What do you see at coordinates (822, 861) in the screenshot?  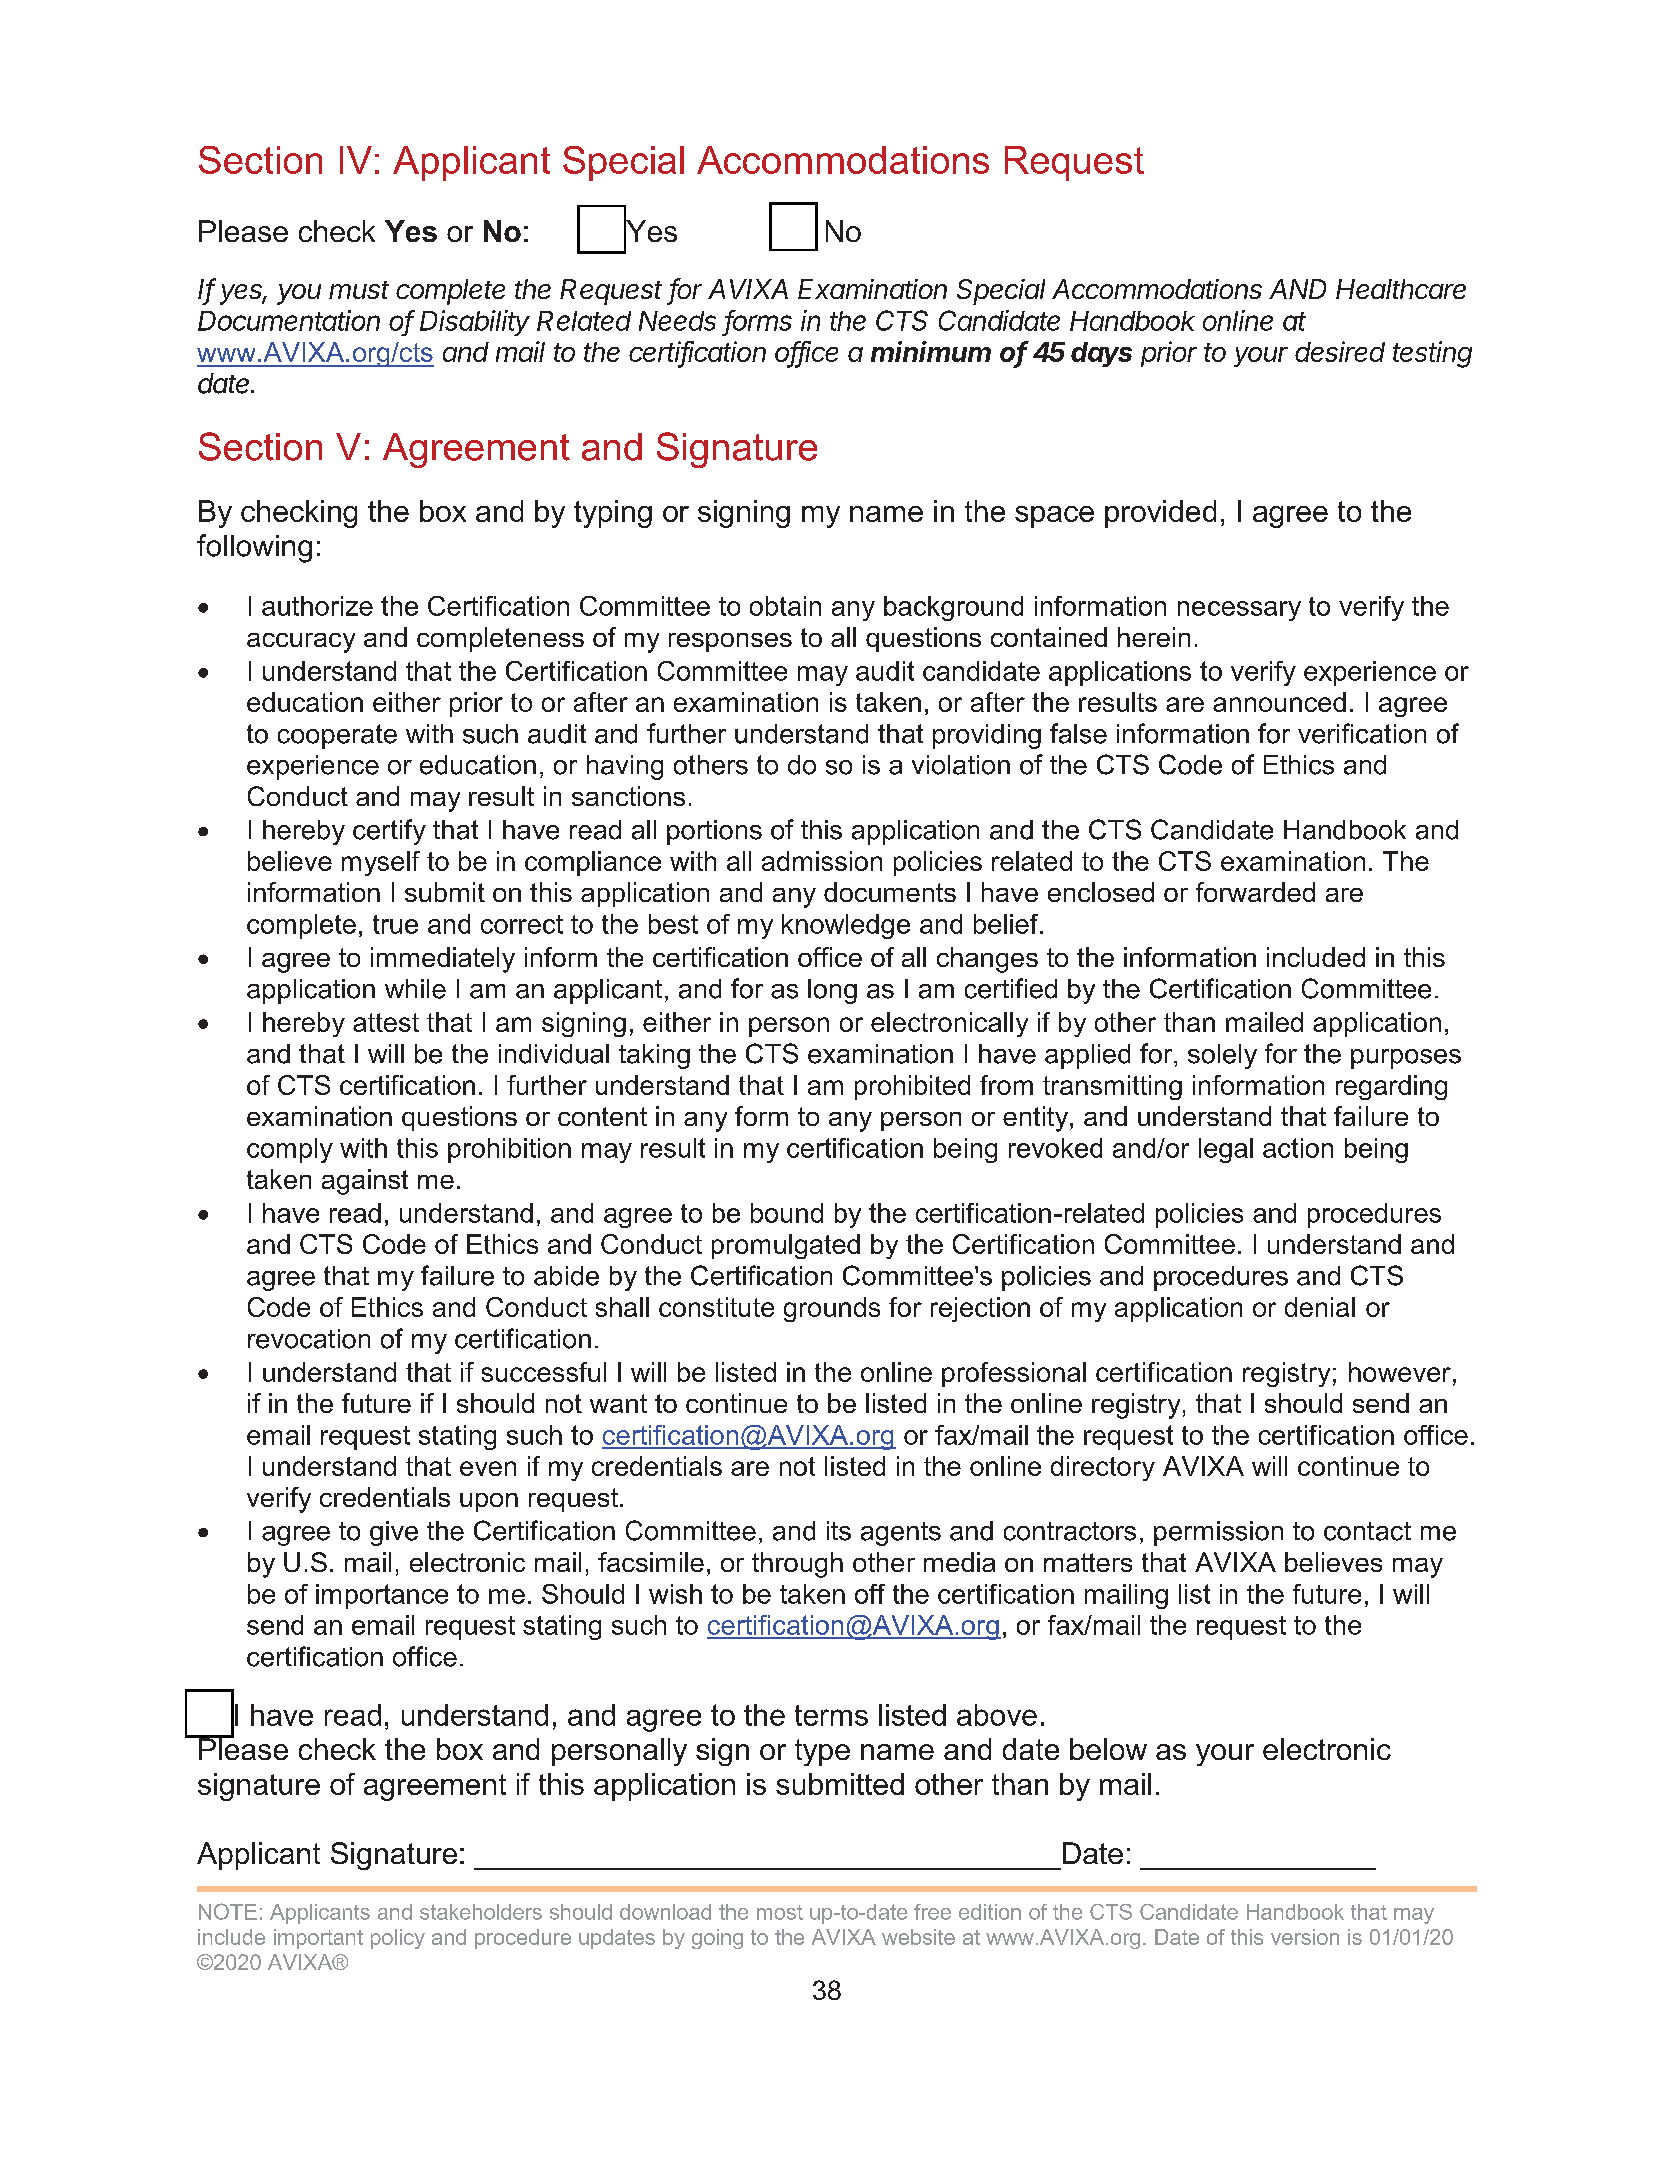 I see `admission` at bounding box center [822, 861].
